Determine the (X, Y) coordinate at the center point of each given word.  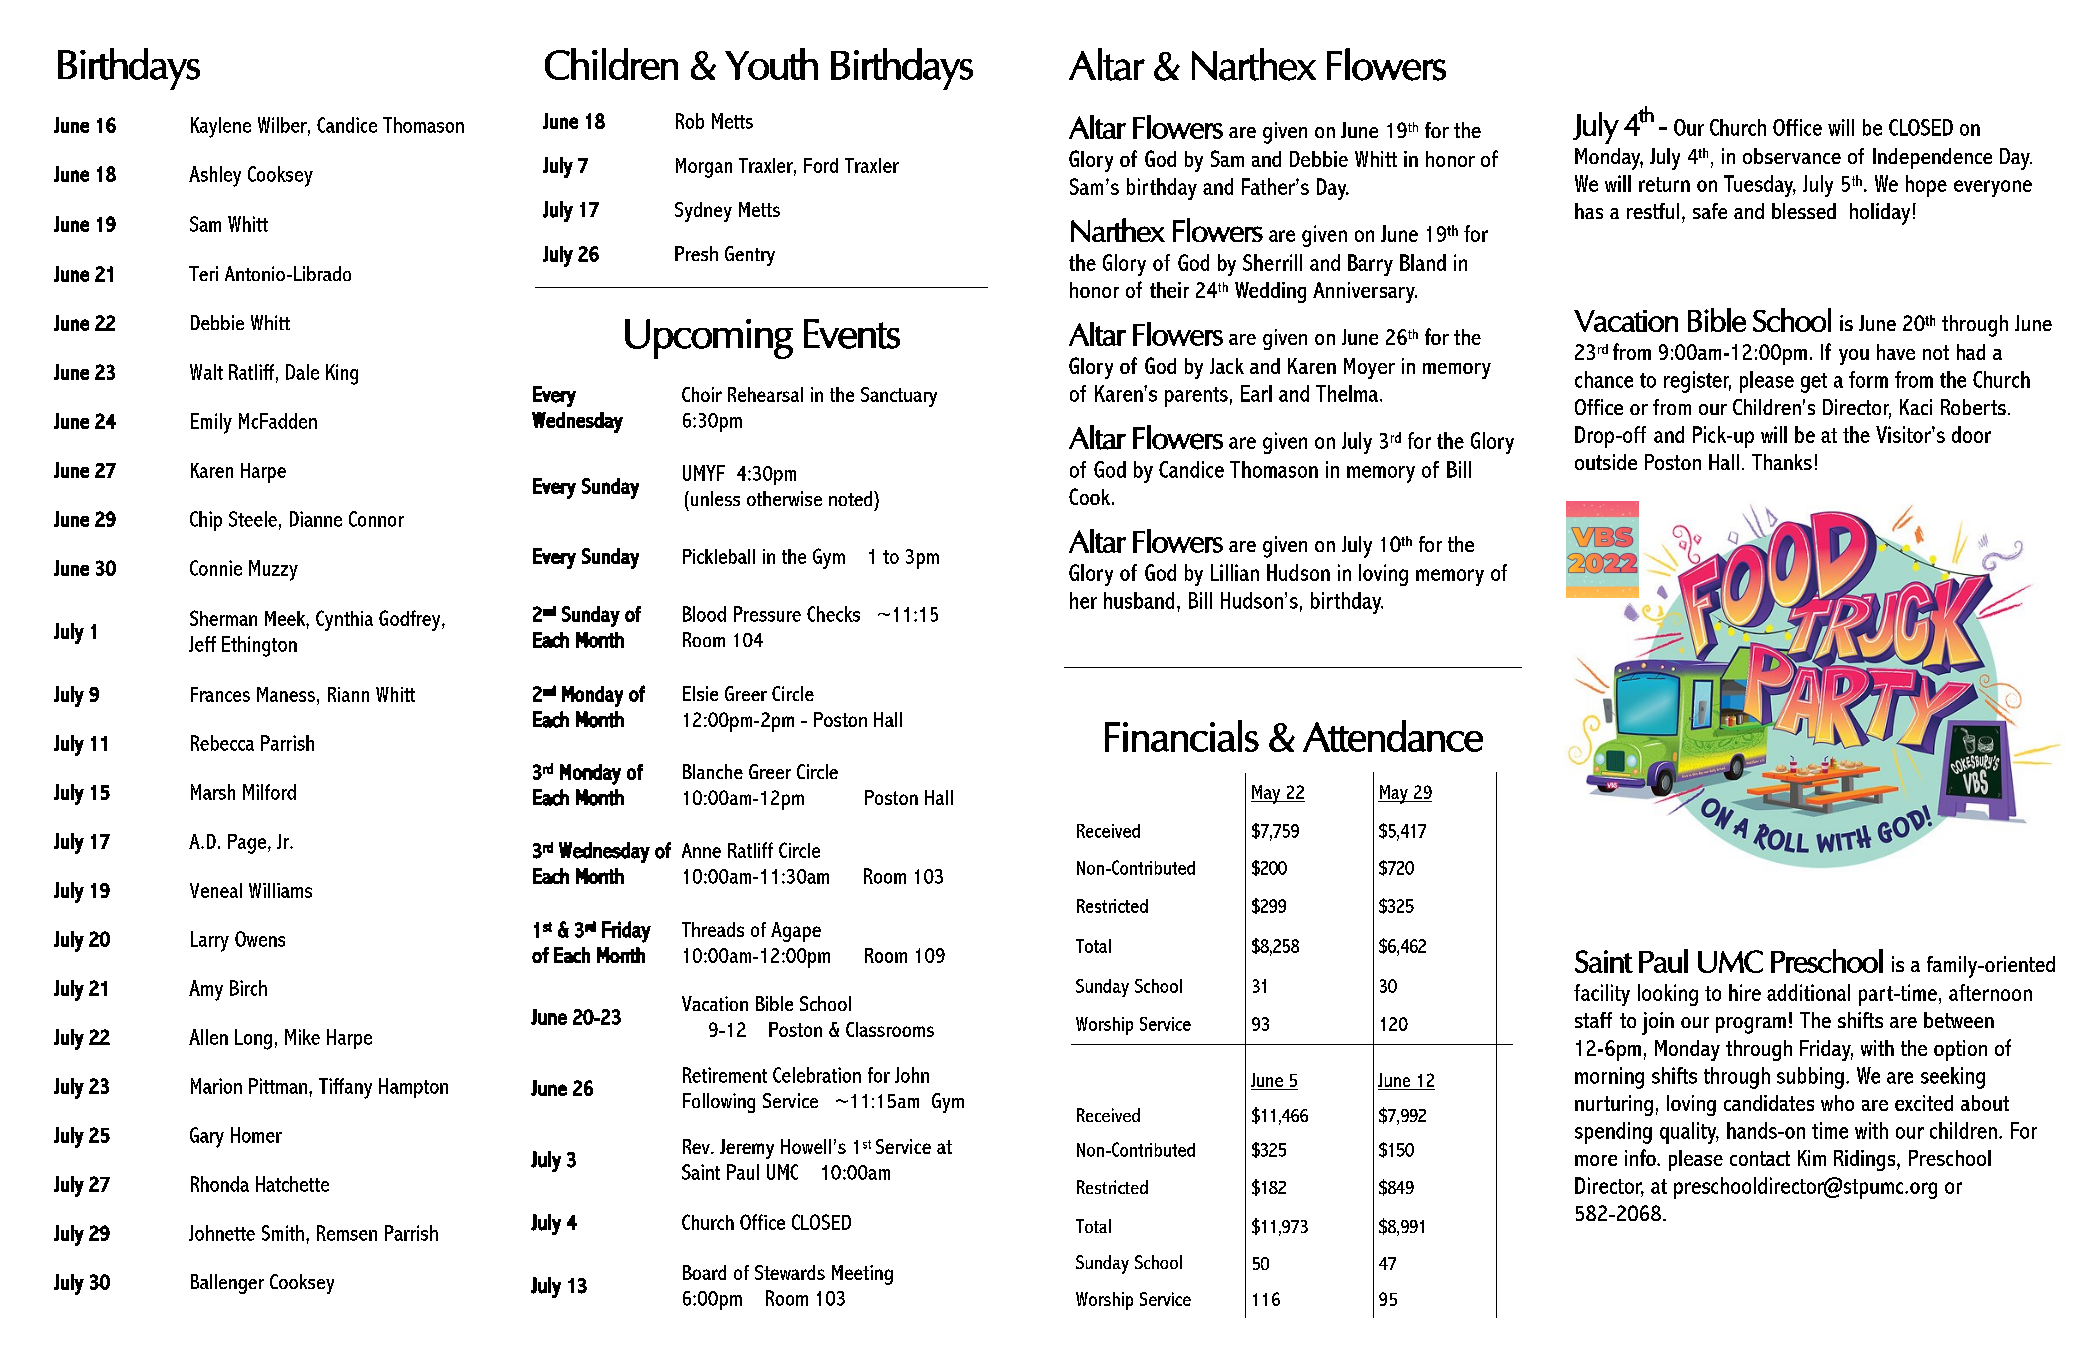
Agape (796, 932)
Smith (283, 1233)
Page (247, 844)
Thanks (1782, 462)
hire (1745, 992)
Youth (771, 64)
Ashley (215, 176)
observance (1792, 156)
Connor (376, 519)
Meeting (862, 1275)
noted (852, 498)
